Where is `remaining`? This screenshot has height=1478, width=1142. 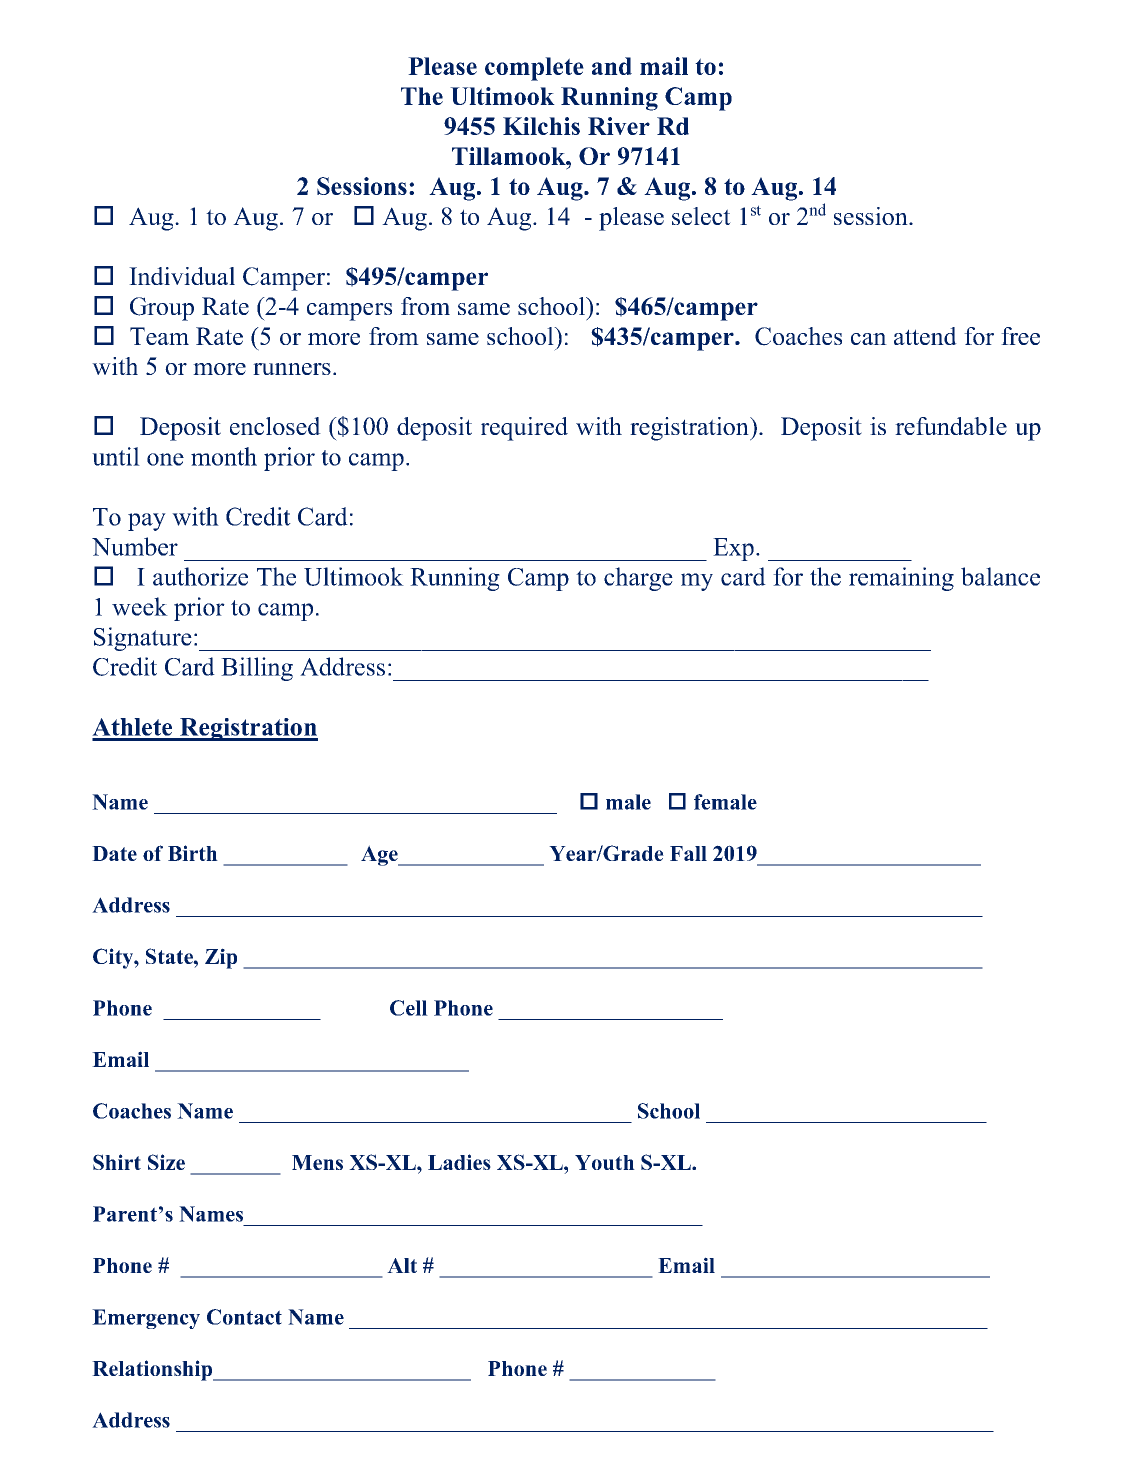
remaining is located at coordinates (901, 579).
